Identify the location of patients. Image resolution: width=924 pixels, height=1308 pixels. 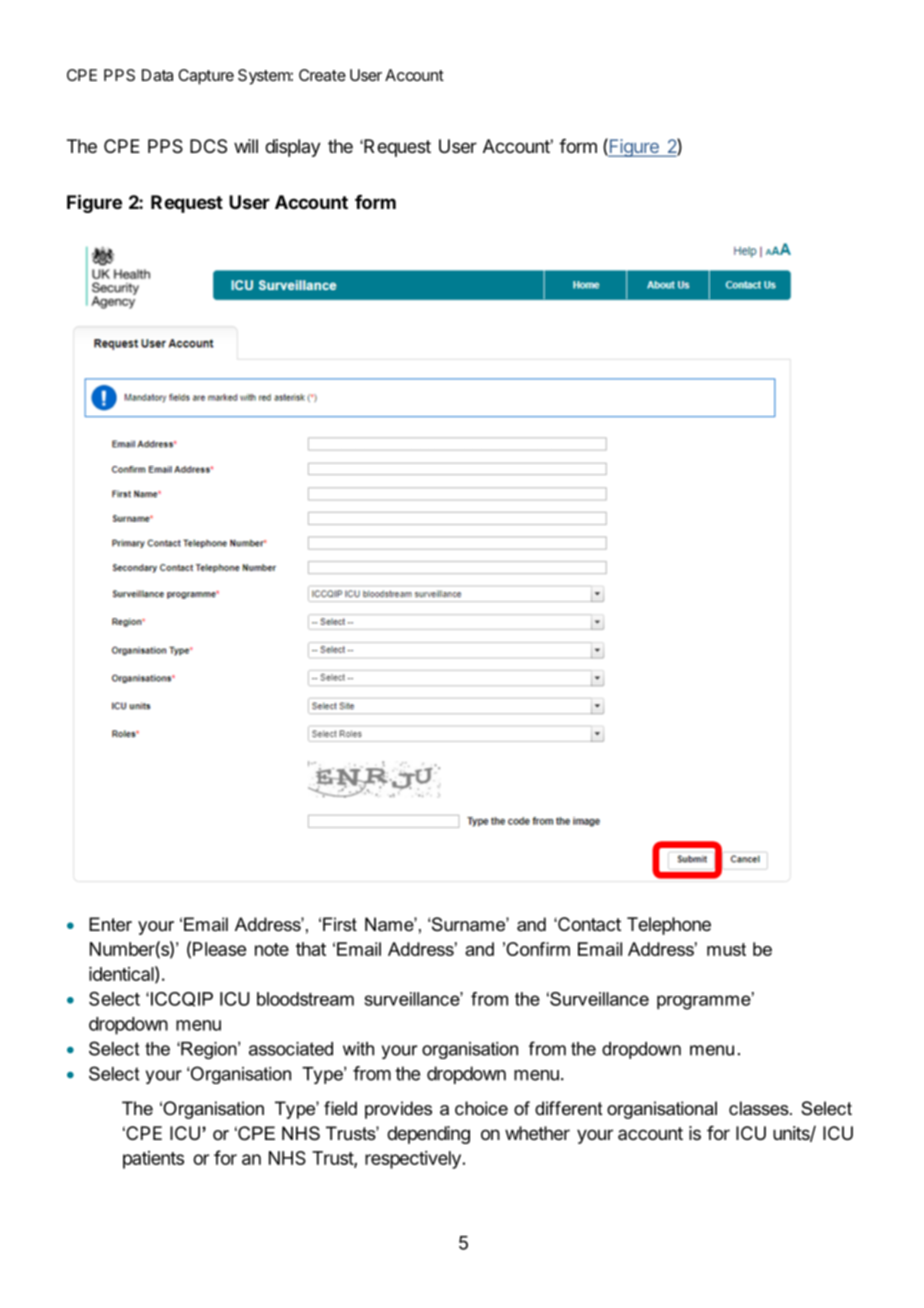
(153, 1160).
